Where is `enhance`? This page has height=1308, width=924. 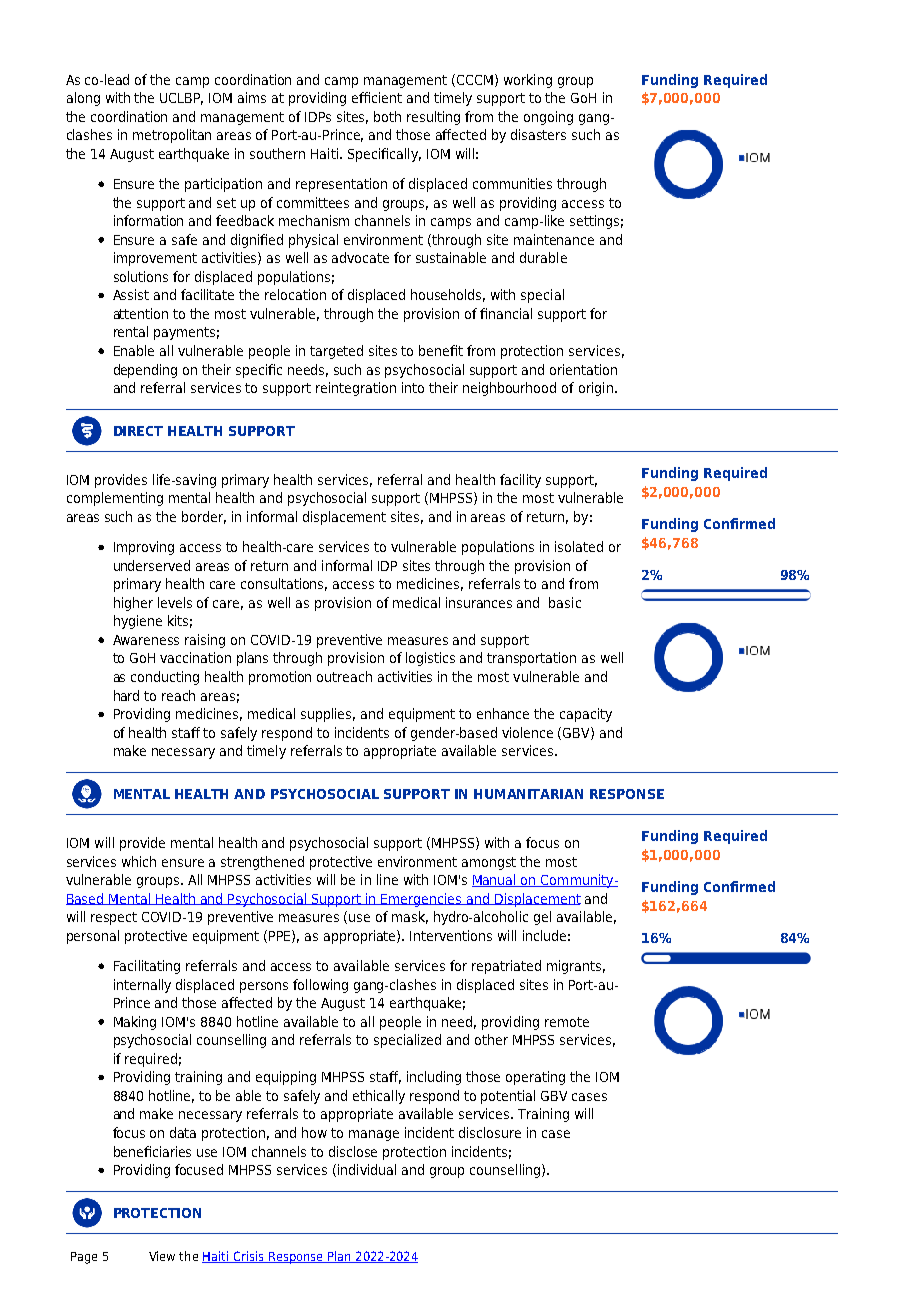
enhance is located at coordinates (503, 713).
